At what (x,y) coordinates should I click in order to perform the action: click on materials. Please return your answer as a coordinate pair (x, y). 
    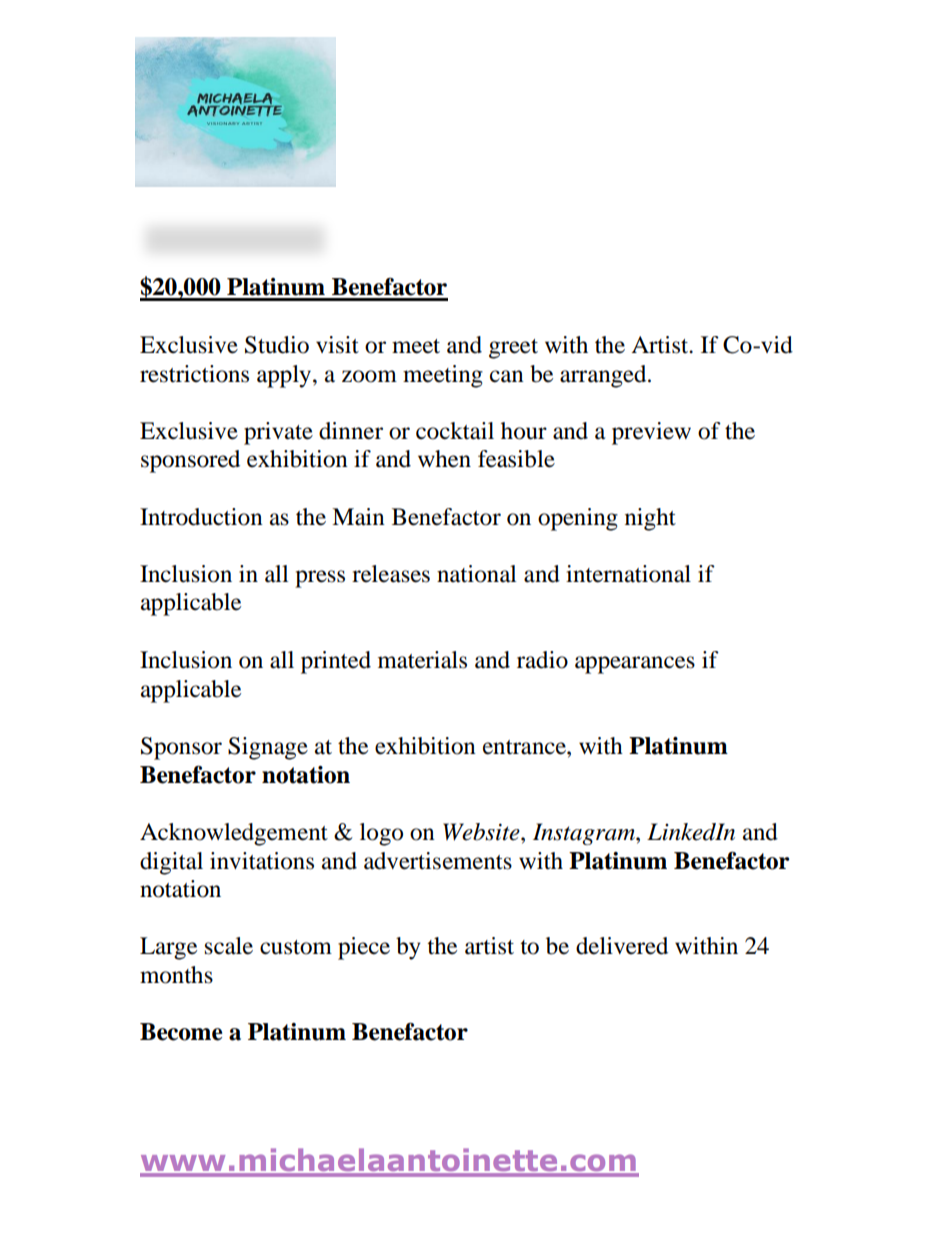
    Looking at the image, I should click on (422, 660).
